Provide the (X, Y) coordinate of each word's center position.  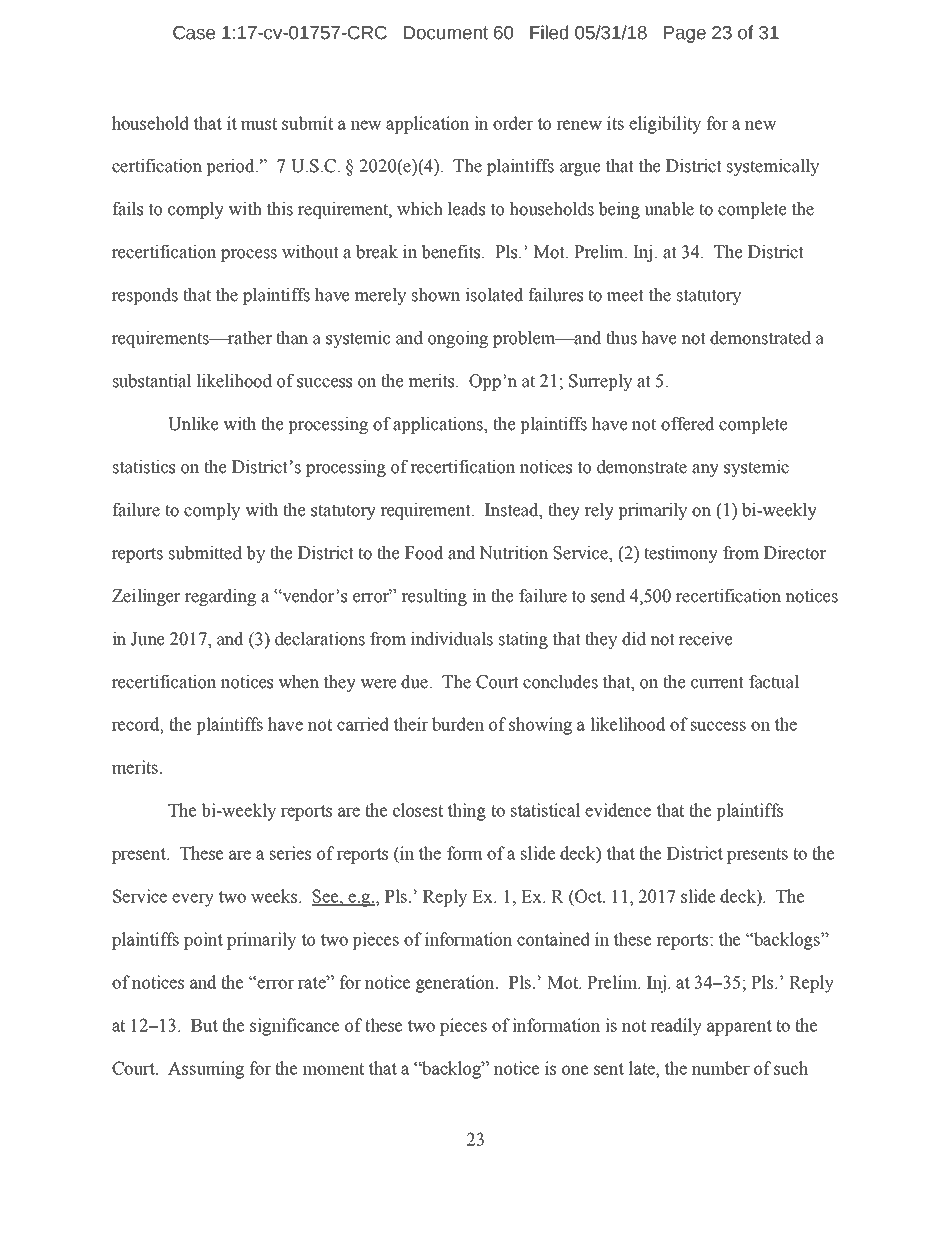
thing (467, 812)
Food (424, 553)
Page (685, 34)
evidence (618, 810)
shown (436, 295)
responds (145, 296)
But (204, 1025)
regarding (220, 597)
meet (625, 295)
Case (194, 33)
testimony (681, 554)
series (290, 853)
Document (446, 33)
